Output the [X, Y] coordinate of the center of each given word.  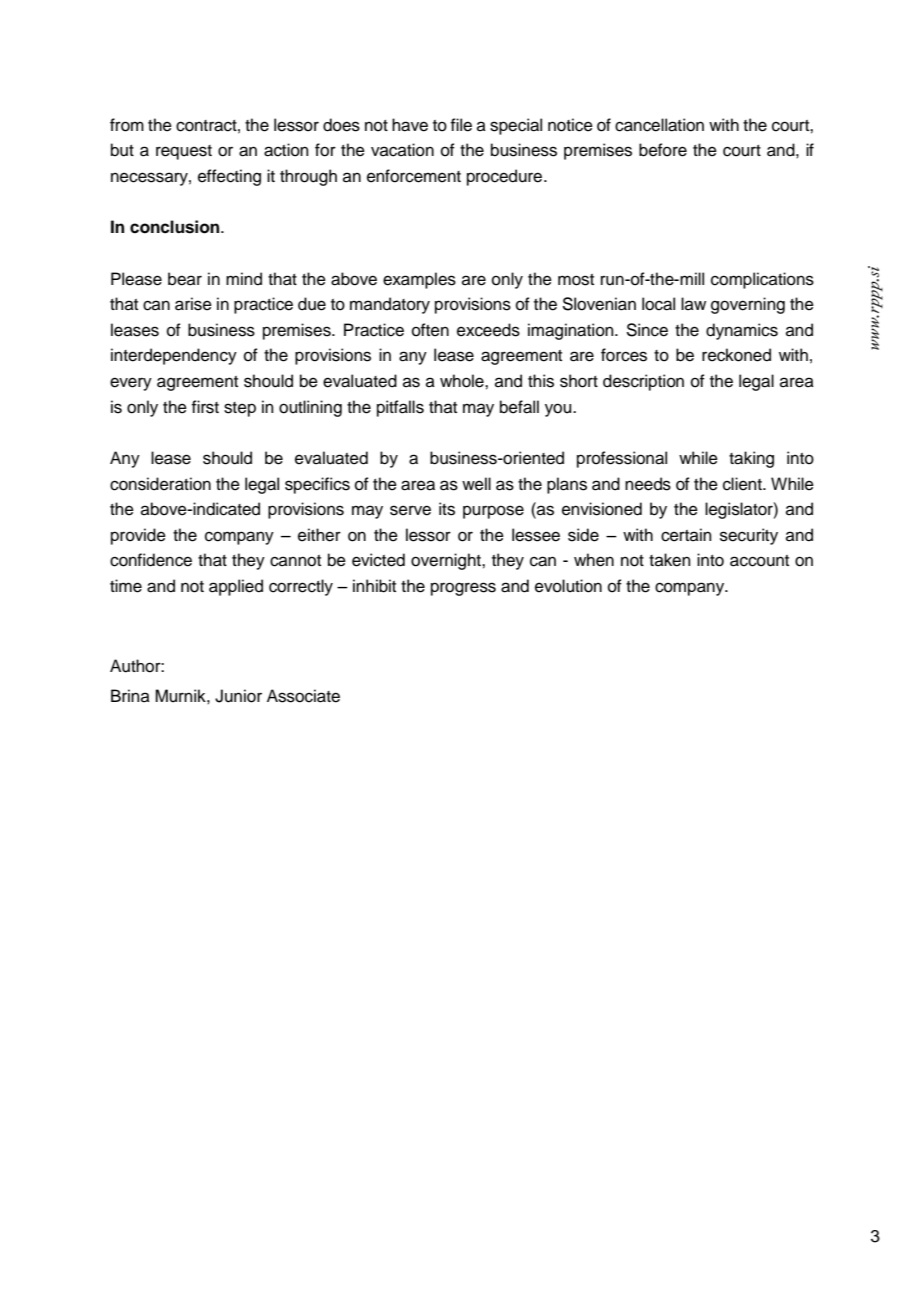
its [447, 509]
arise [193, 304]
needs [648, 484]
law [693, 303]
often [430, 330]
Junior [238, 696]
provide [138, 536]
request [184, 152]
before [663, 150]
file [461, 125]
